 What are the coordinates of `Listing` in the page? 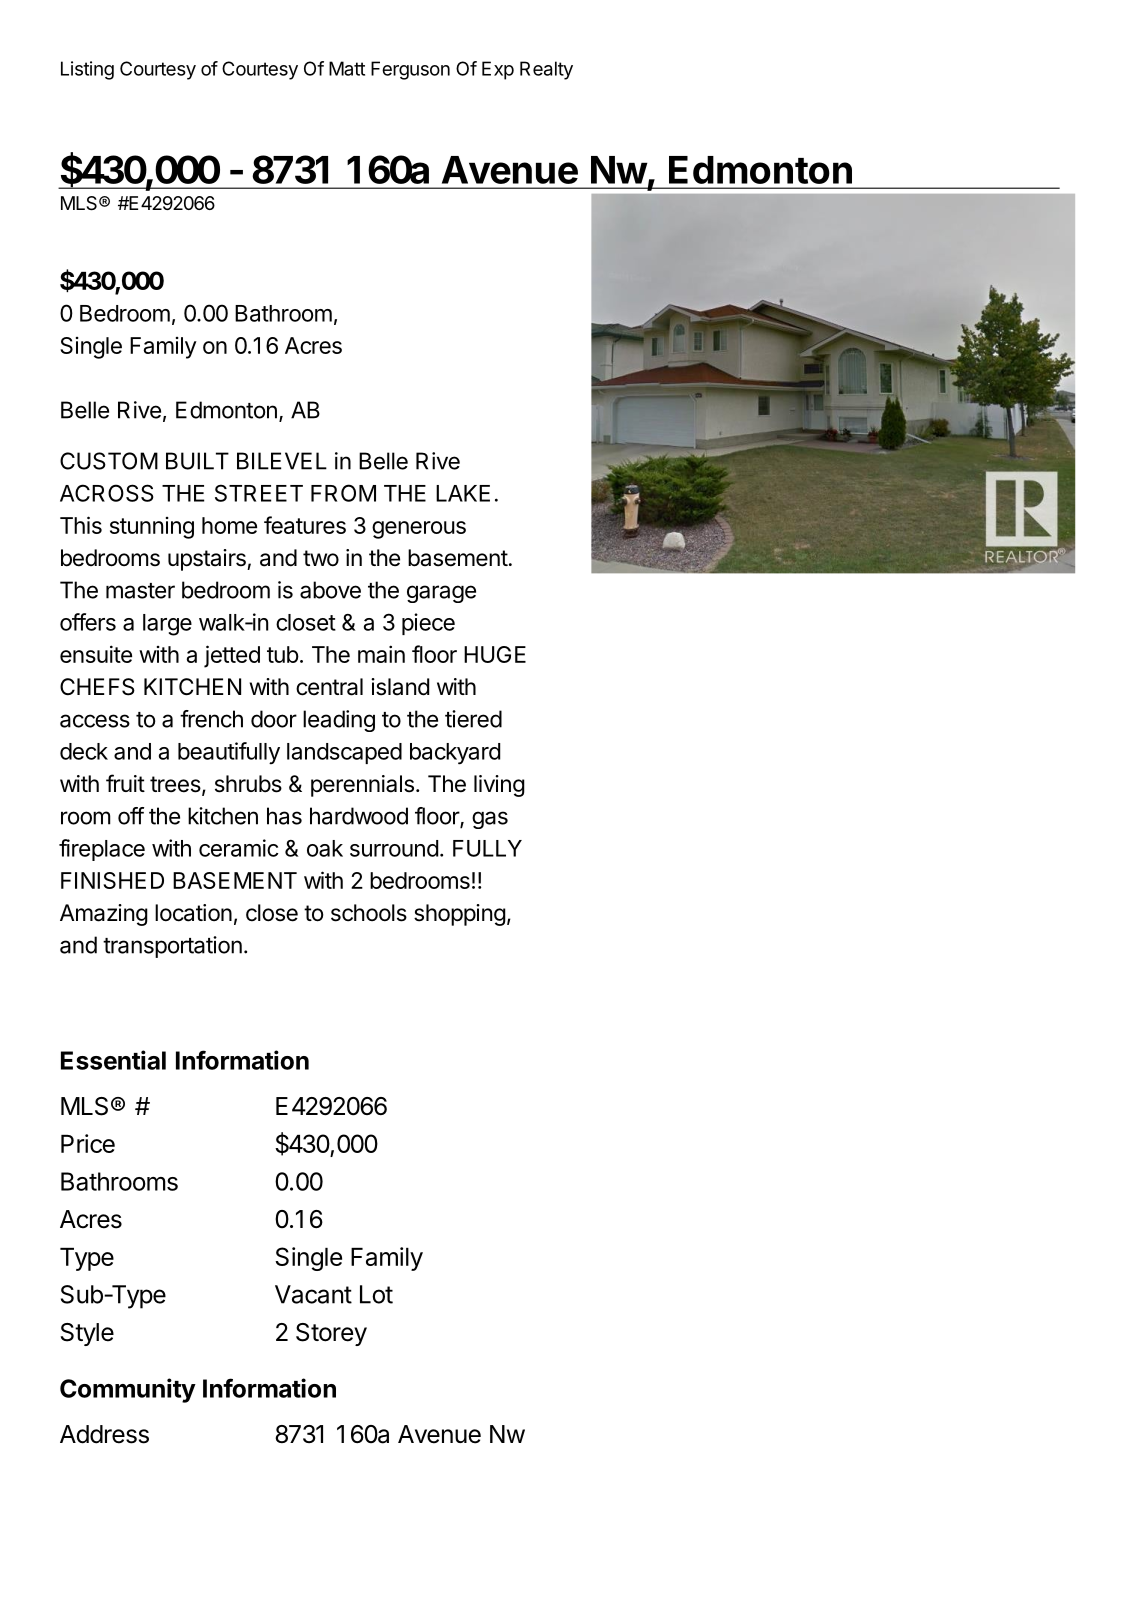 It's located at (87, 70).
